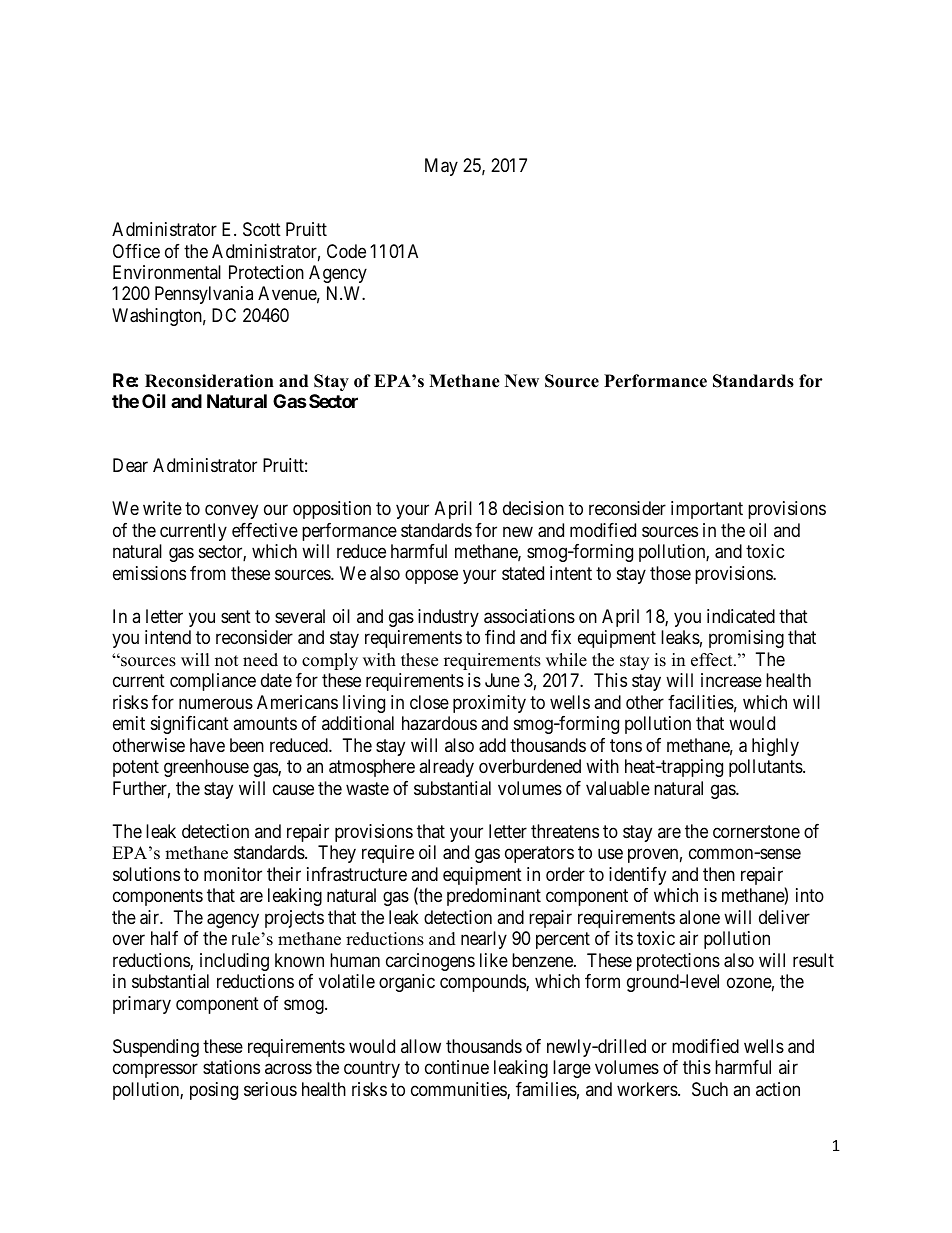  What do you see at coordinates (262, 229) in the screenshot?
I see `Scott` at bounding box center [262, 229].
